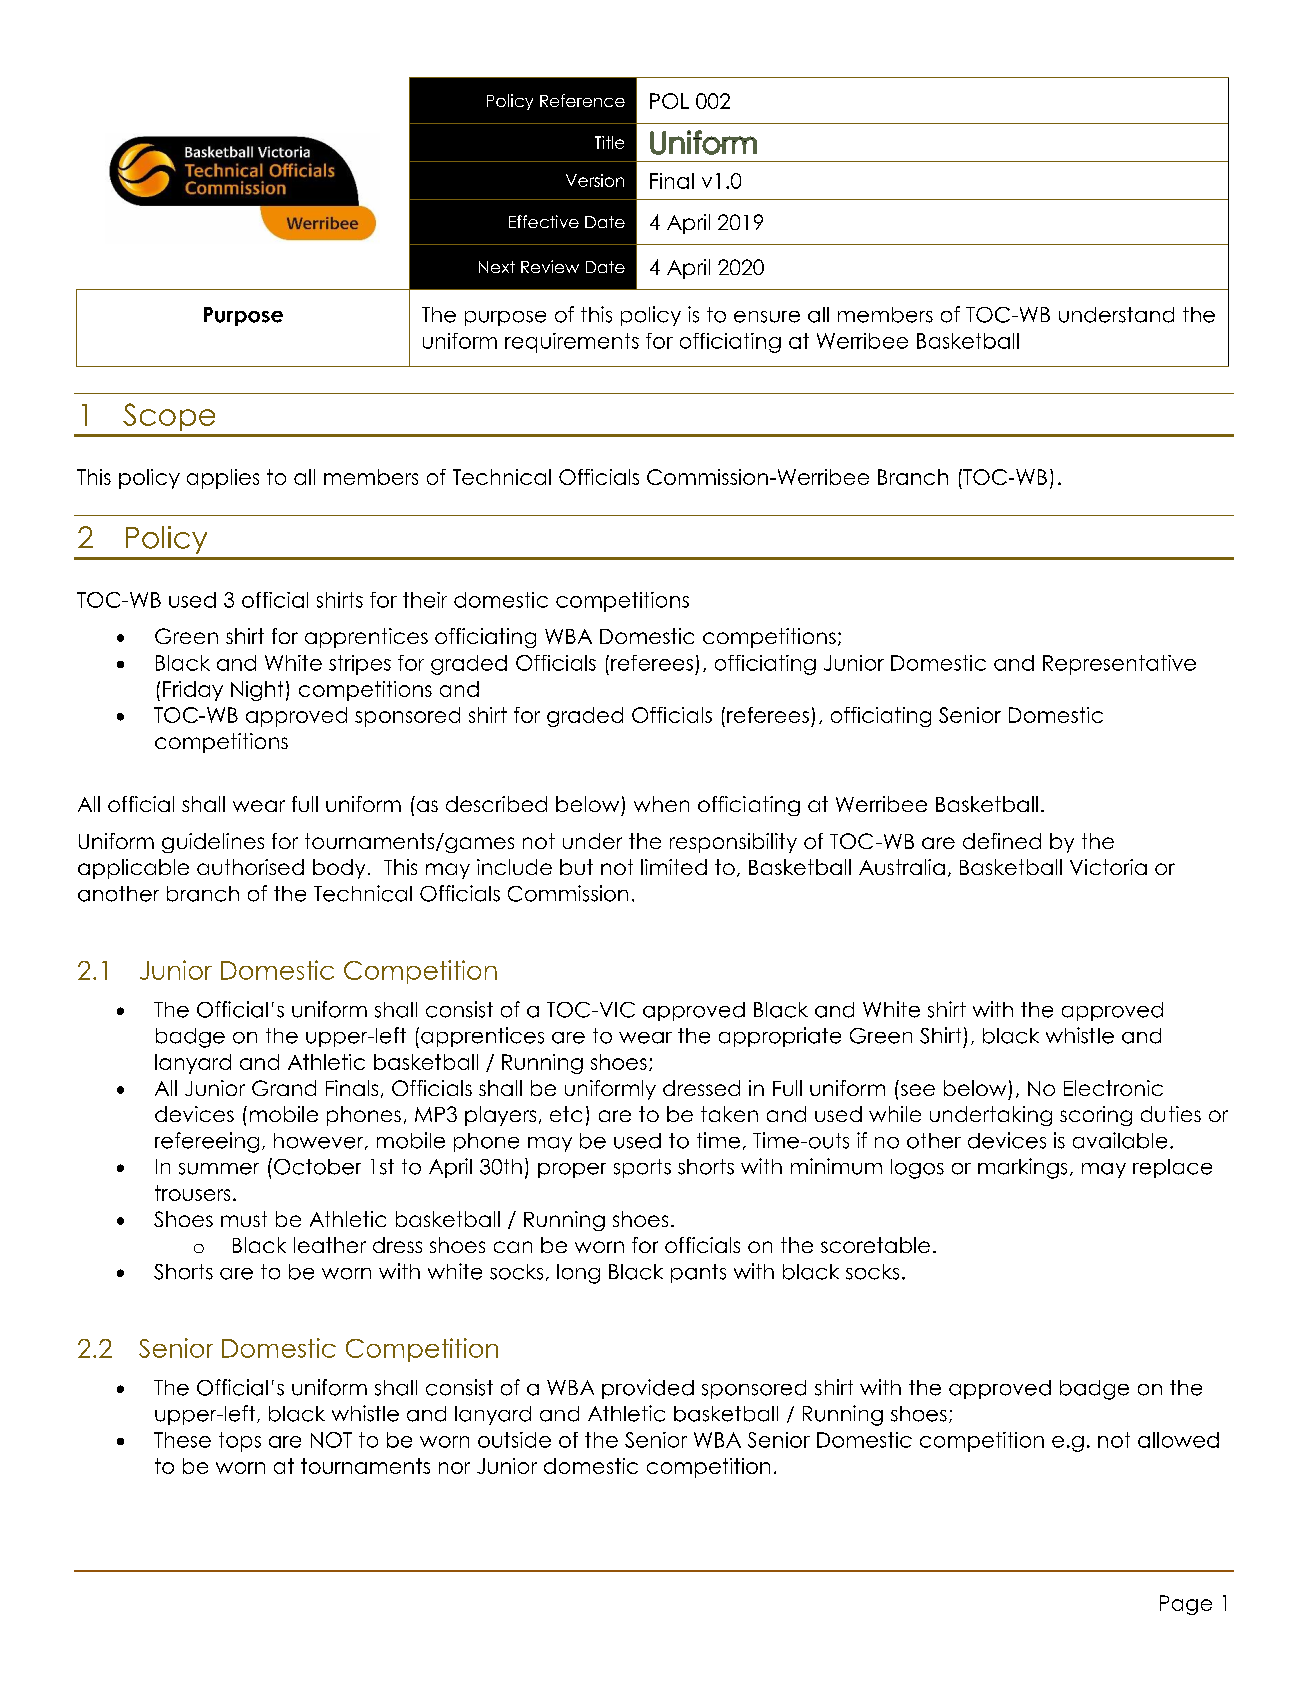 This screenshot has height=1692, width=1308. I want to click on authorised, so click(250, 867).
